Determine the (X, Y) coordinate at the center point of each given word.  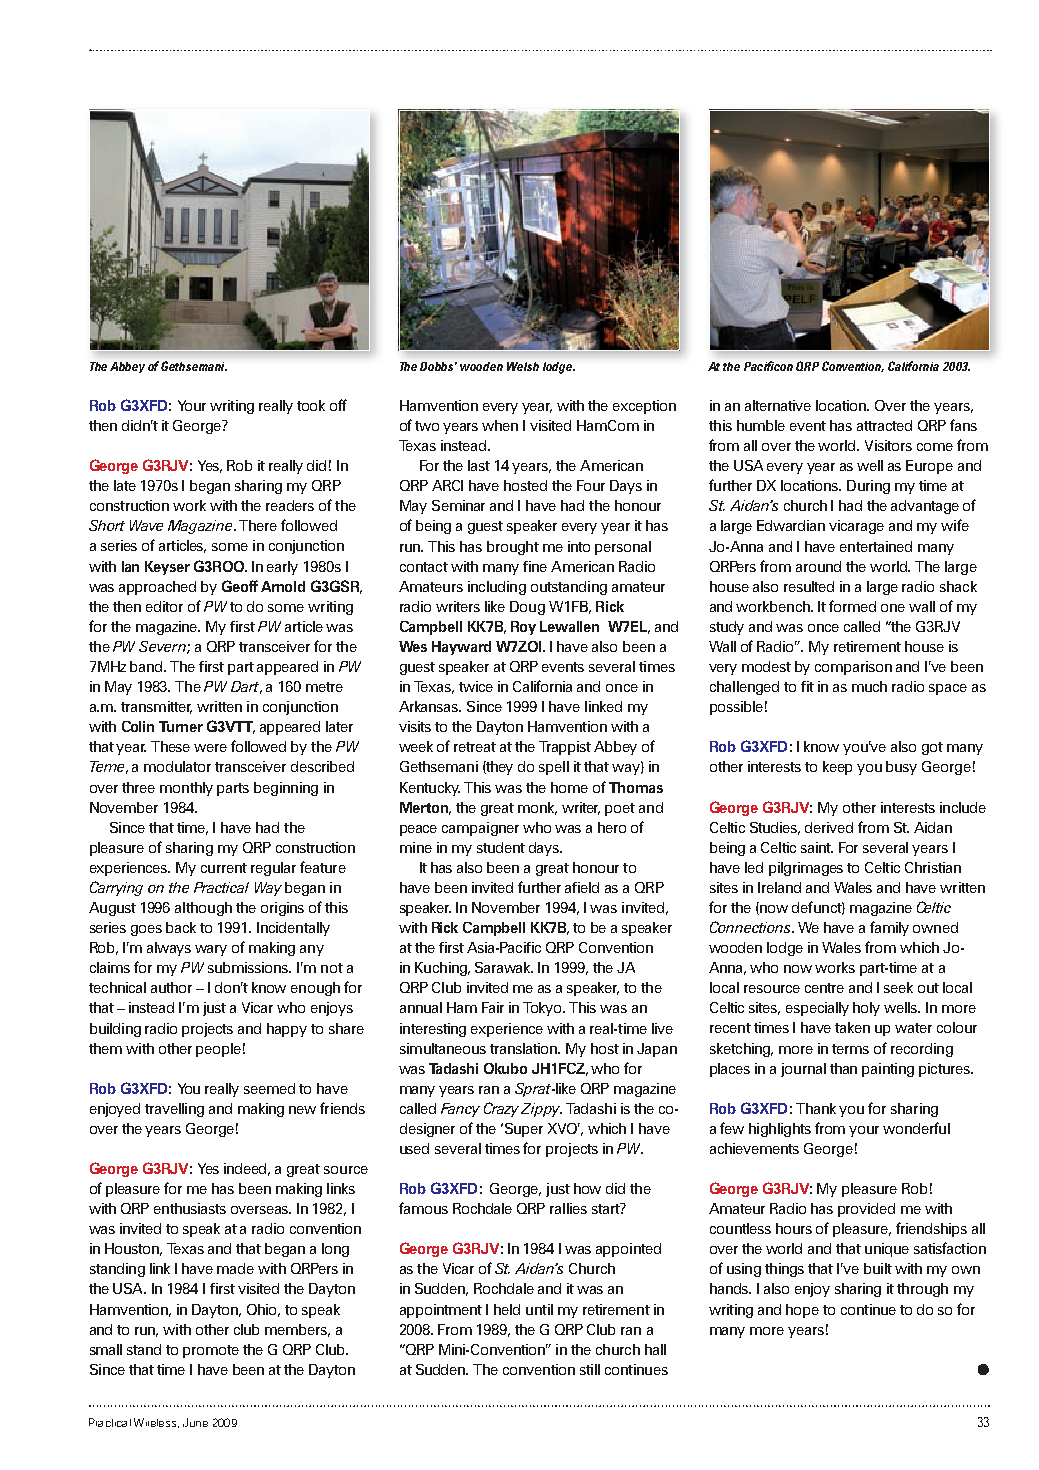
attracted (884, 425)
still (590, 1369)
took (311, 405)
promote (211, 1351)
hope (802, 1311)
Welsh (523, 366)
